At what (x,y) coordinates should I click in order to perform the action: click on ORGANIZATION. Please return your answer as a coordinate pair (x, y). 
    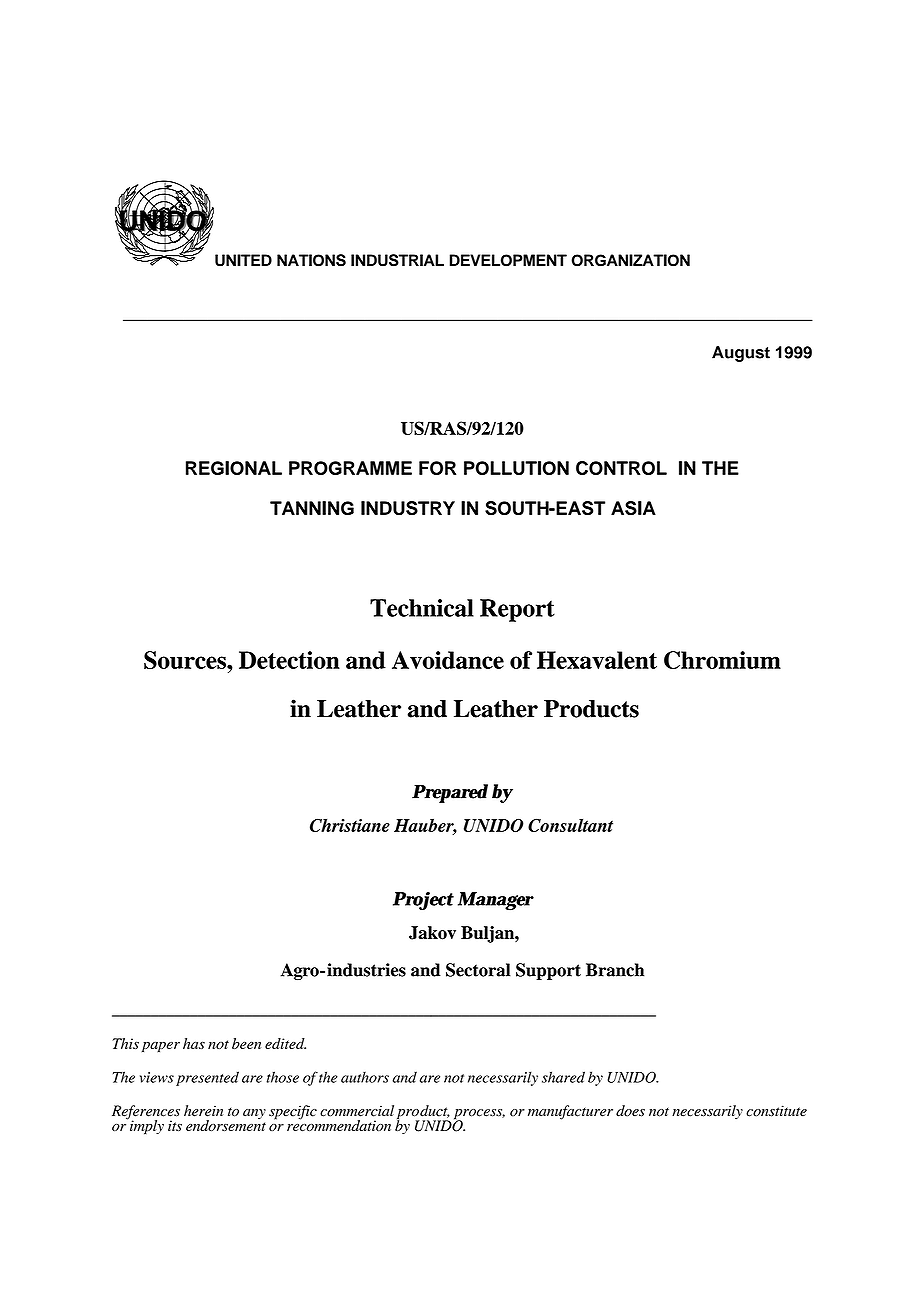
    Looking at the image, I should click on (630, 260).
